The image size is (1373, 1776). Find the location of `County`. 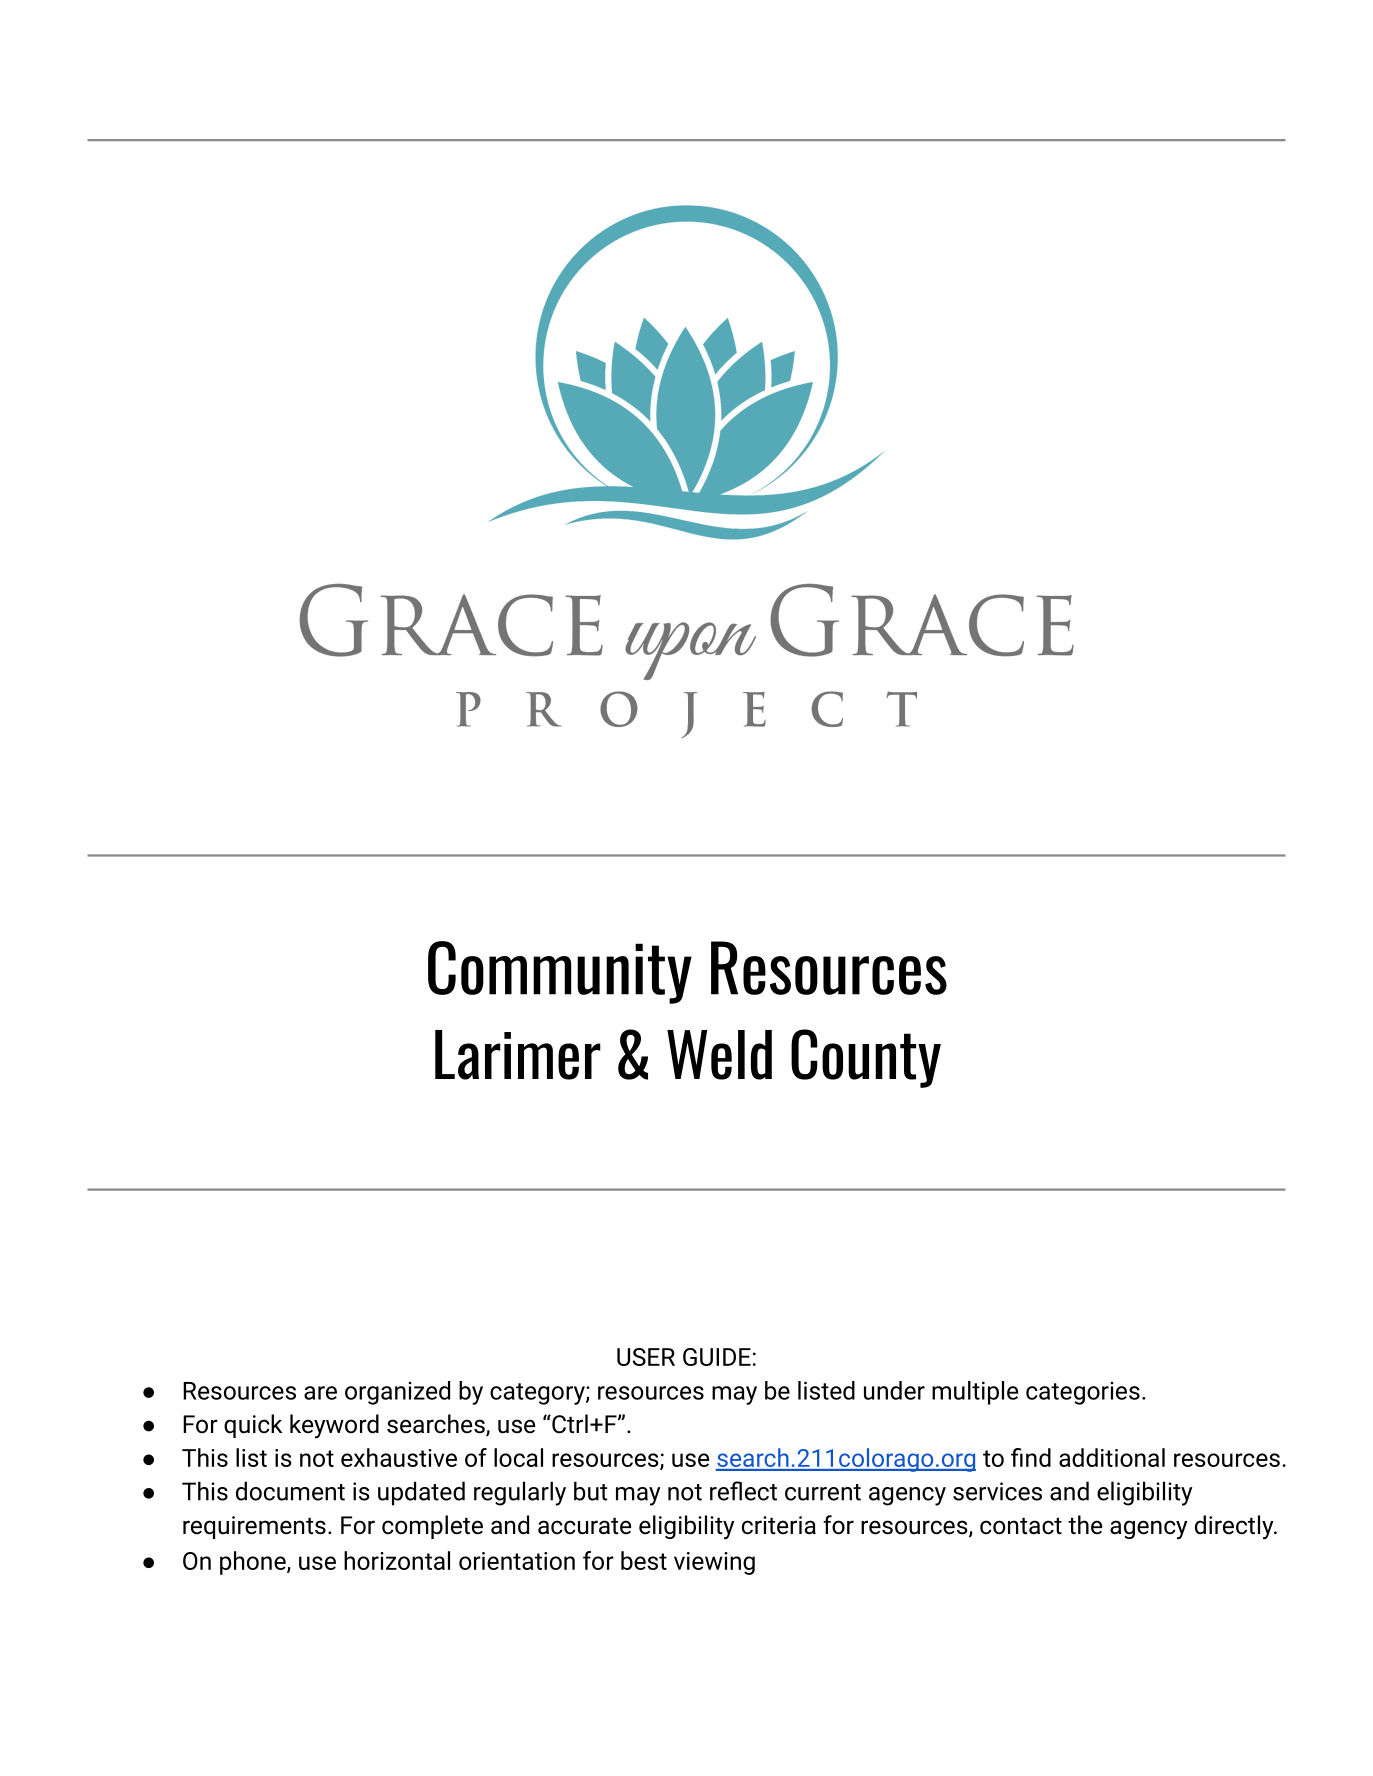

County is located at coordinates (866, 1058).
